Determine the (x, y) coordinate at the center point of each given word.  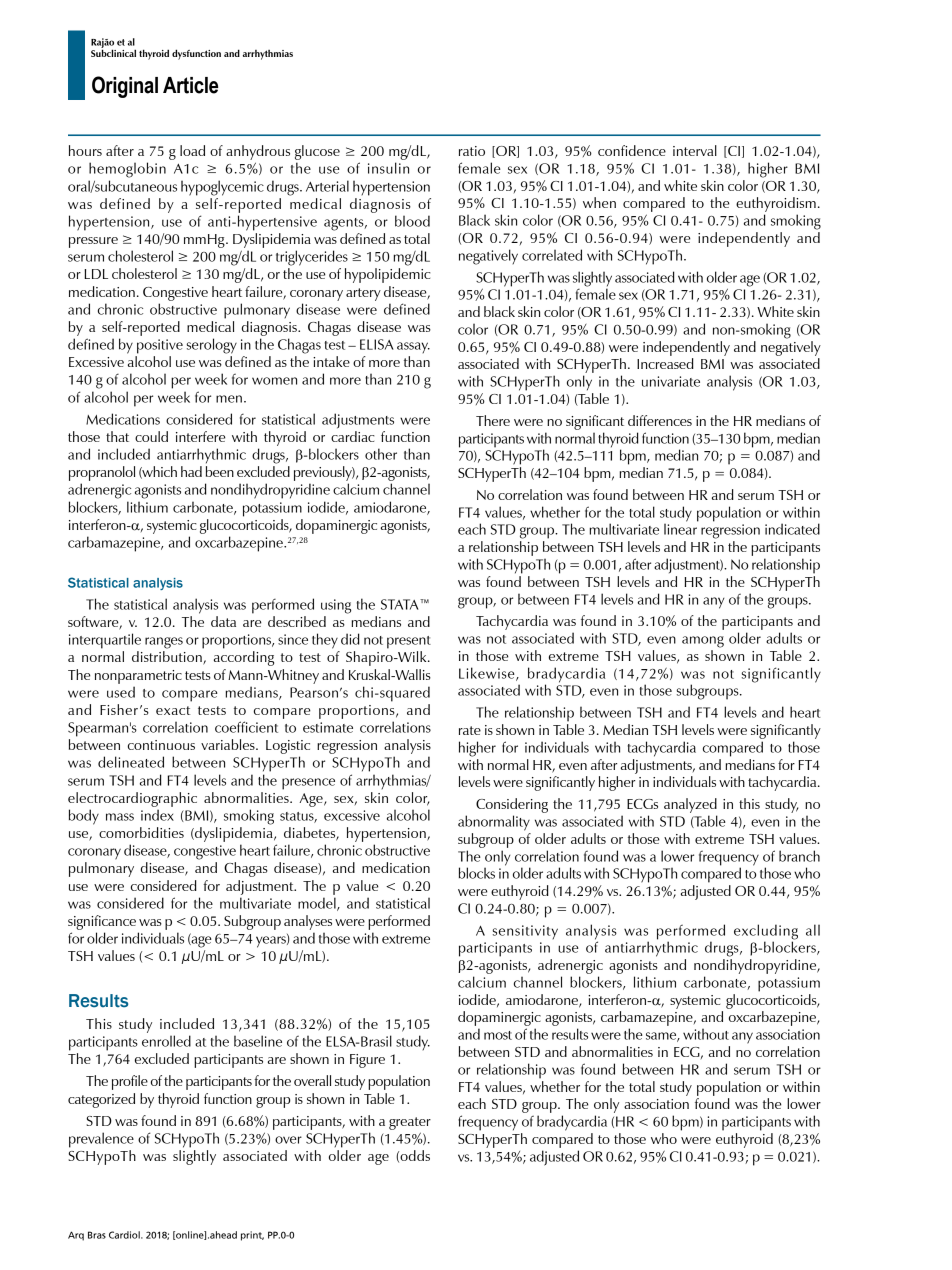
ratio (472, 151)
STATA (401, 604)
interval (695, 150)
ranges (164, 643)
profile (130, 1082)
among (703, 642)
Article (190, 85)
